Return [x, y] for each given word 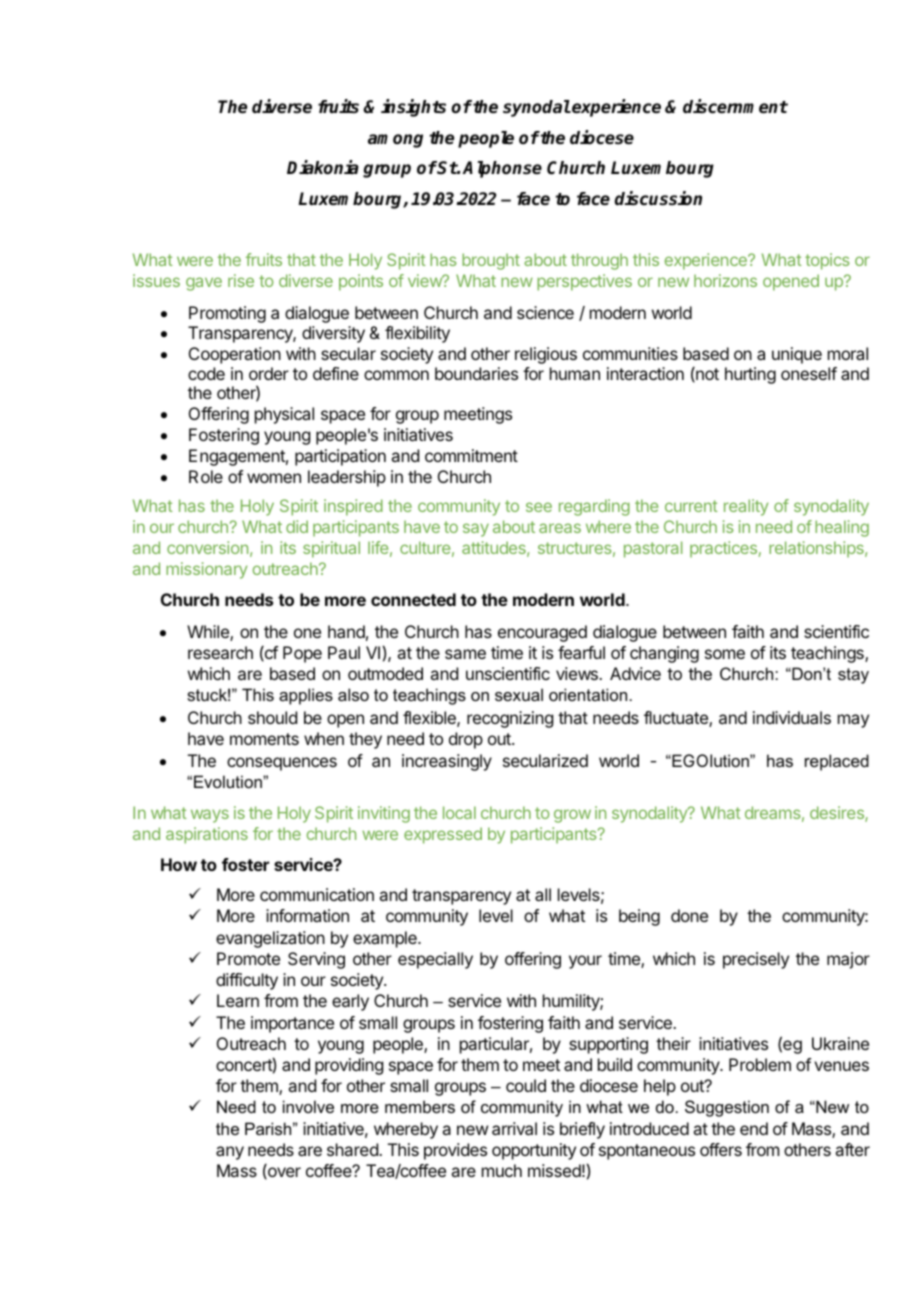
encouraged [542, 633]
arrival [514, 1128]
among [395, 141]
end [754, 1128]
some [725, 654]
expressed [443, 835]
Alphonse [502, 169]
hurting [750, 375]
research [220, 652]
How [179, 864]
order [269, 373]
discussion [658, 198]
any [230, 1153]
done [689, 915]
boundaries [476, 373]
